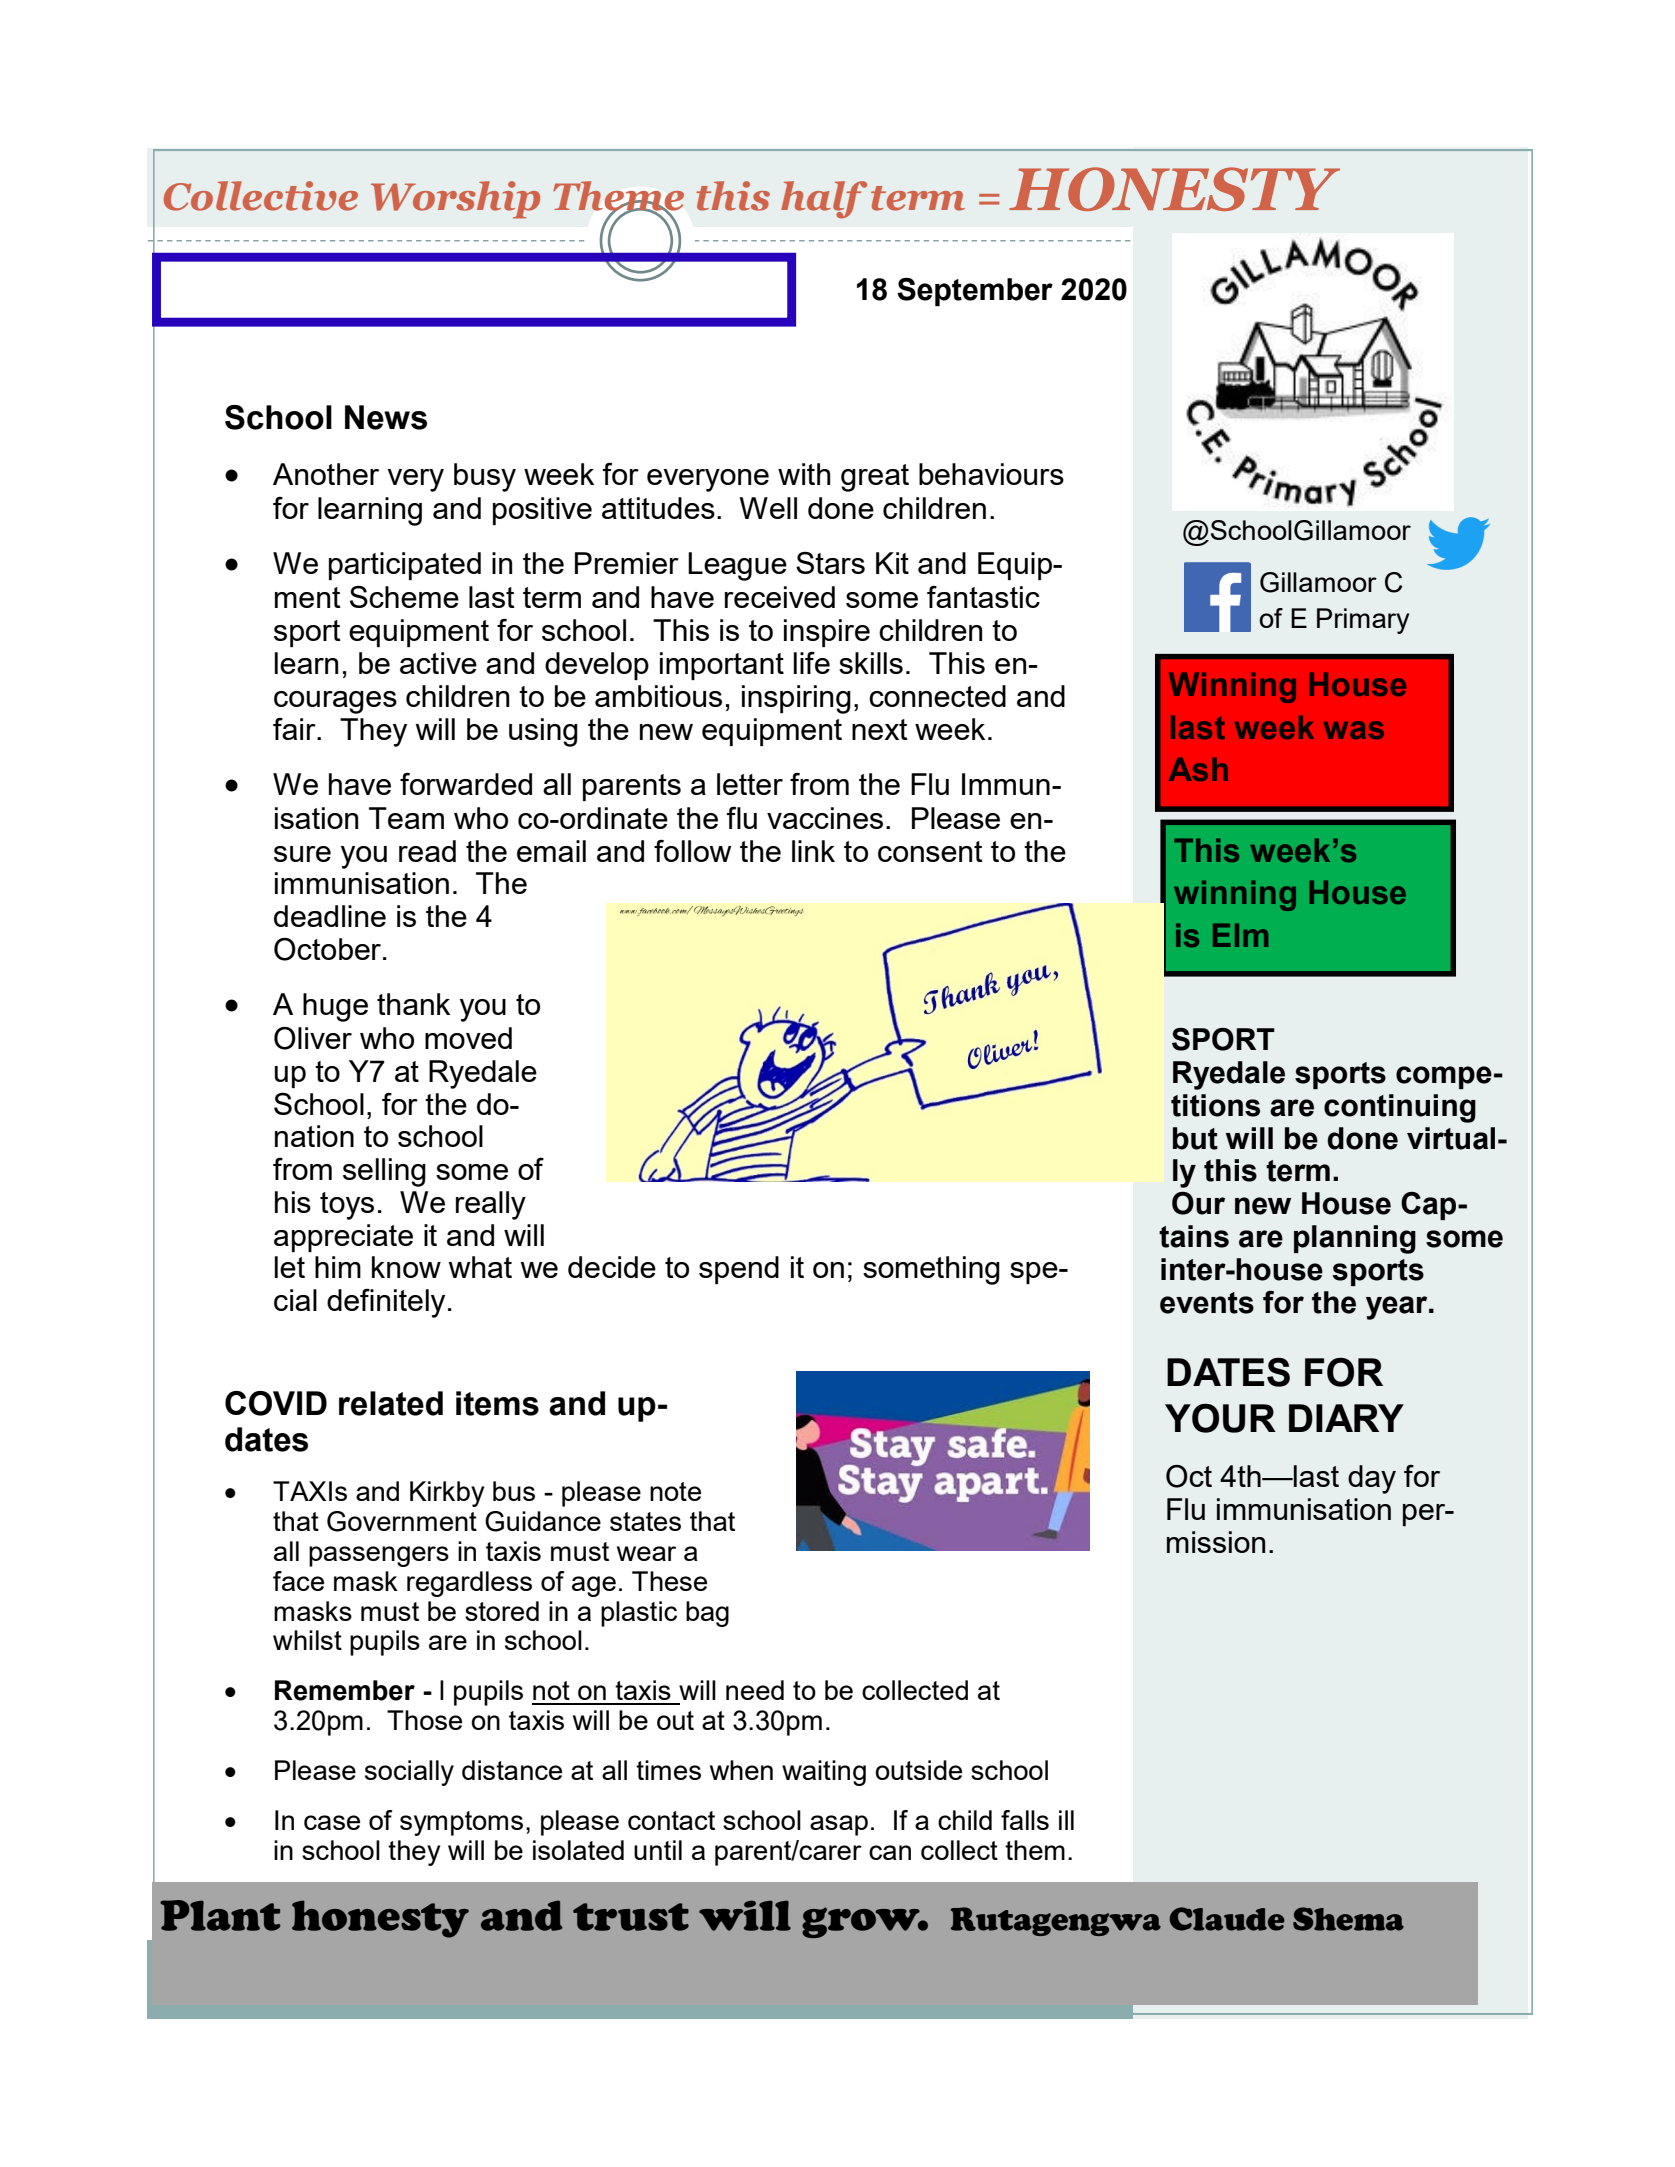 The width and height of the screenshot is (1675, 2167). Describe the element at coordinates (313, 1038) in the screenshot. I see `Oliver` at that location.
